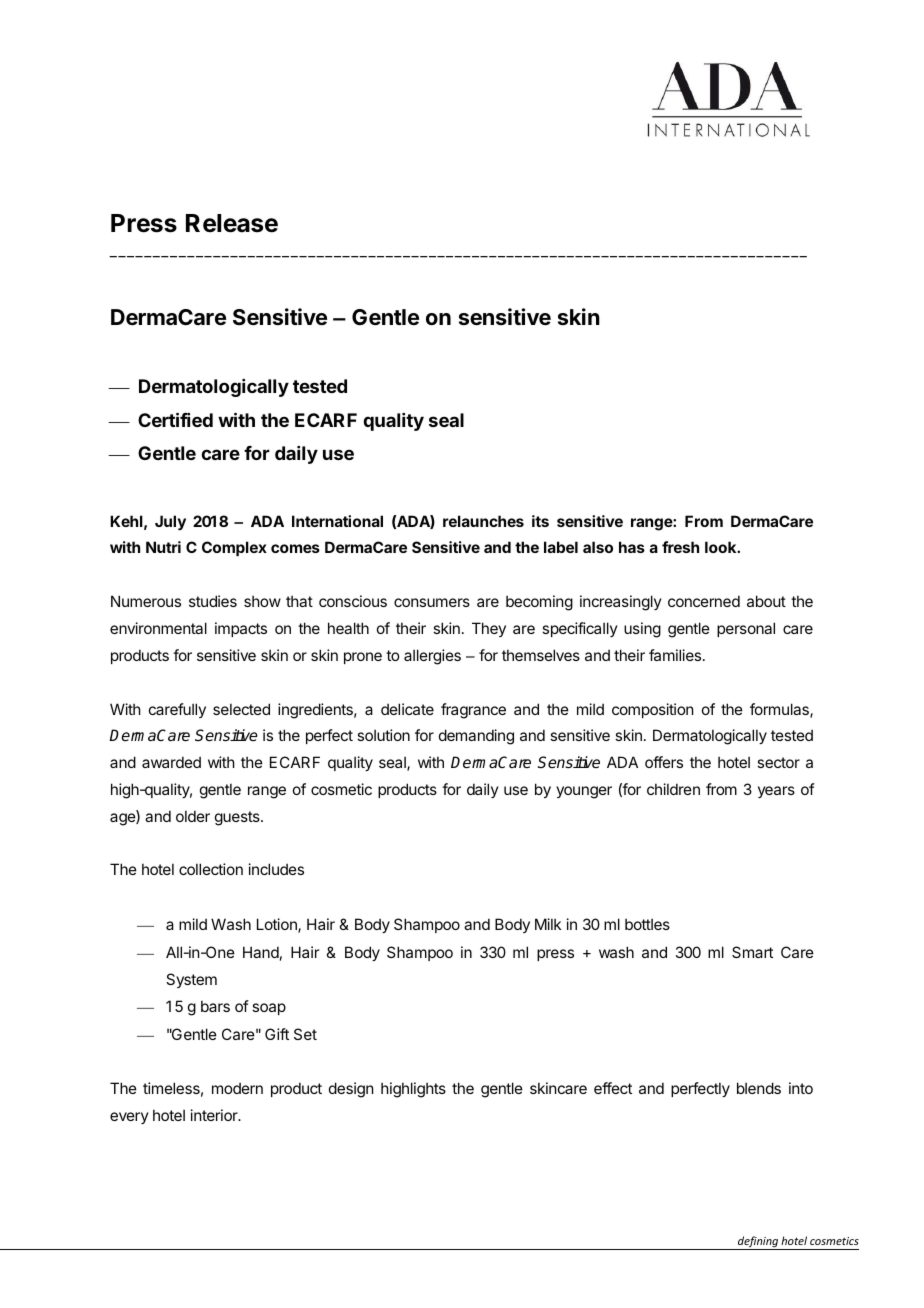 The image size is (924, 1308). What do you see at coordinates (215, 1115) in the screenshot?
I see `interior` at bounding box center [215, 1115].
